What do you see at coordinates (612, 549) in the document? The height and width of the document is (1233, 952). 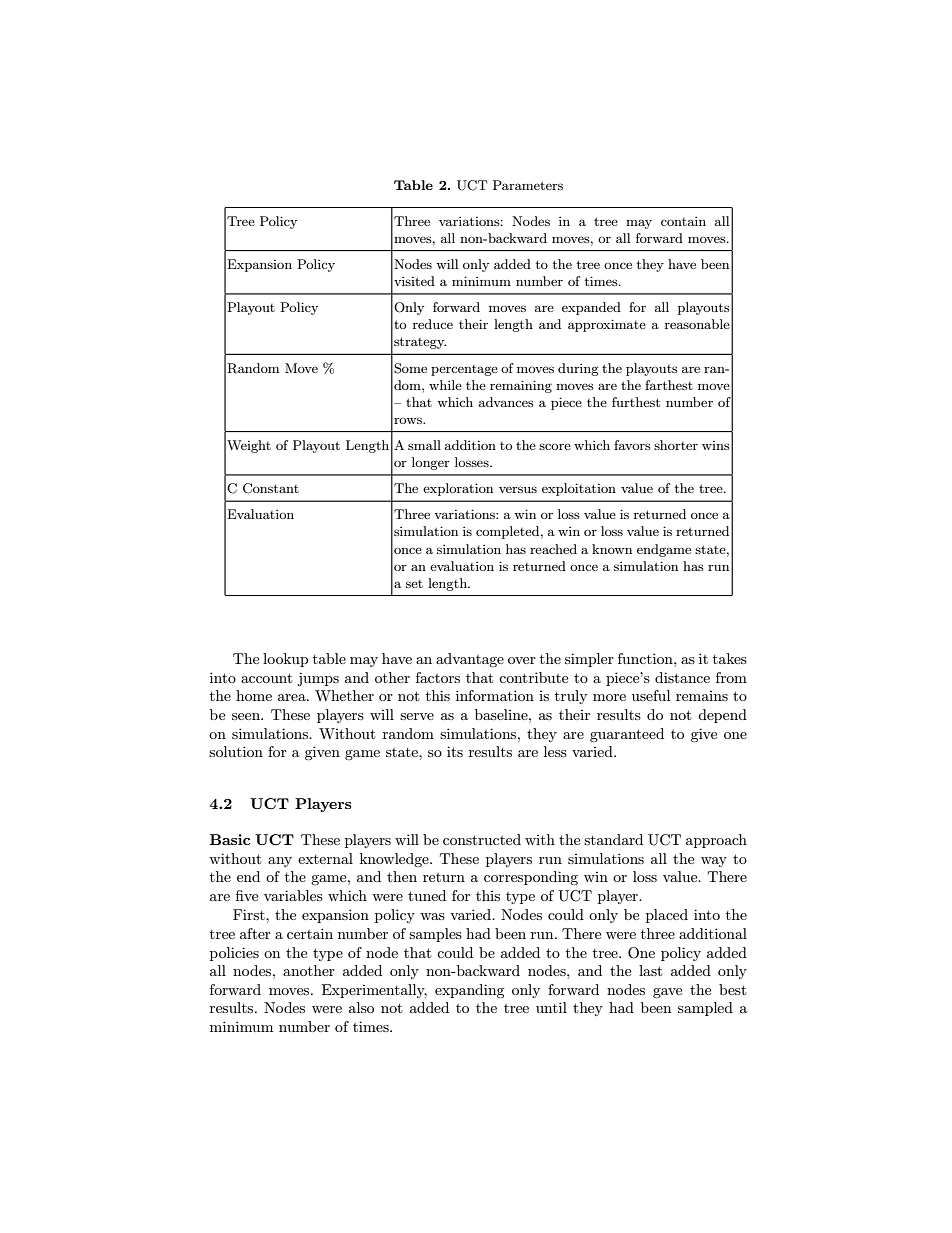 I see `known` at bounding box center [612, 549].
